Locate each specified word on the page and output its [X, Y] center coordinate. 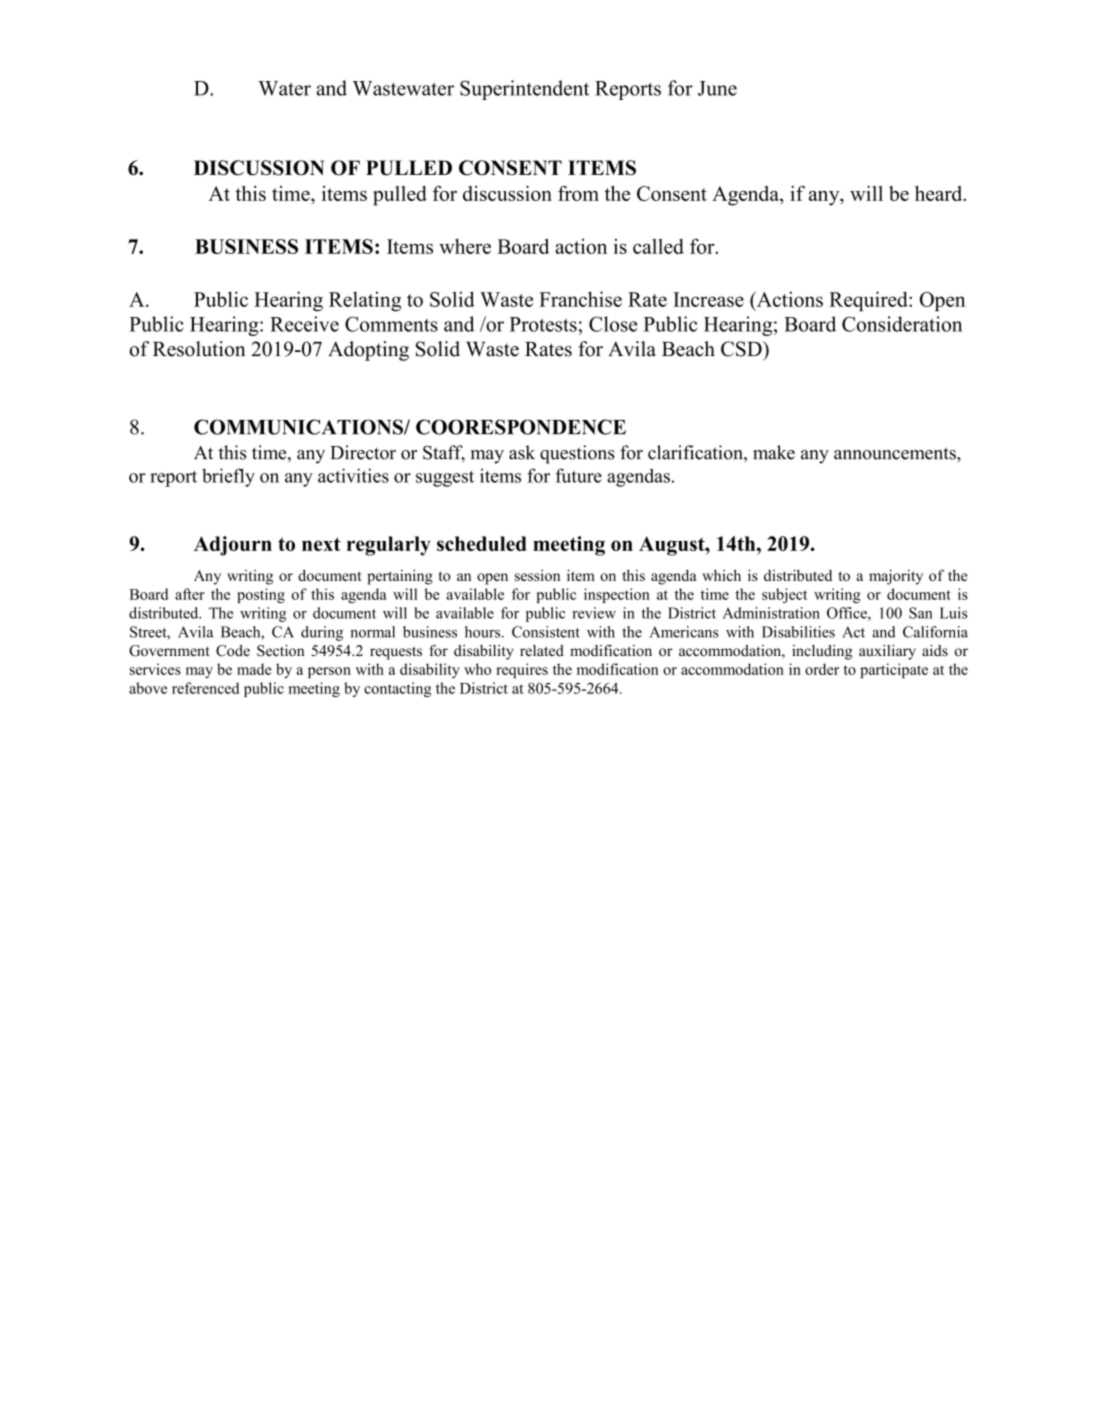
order [822, 669]
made [254, 669]
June [717, 88]
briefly [228, 477]
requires [522, 670]
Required [869, 301]
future [579, 475]
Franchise [580, 299]
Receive [304, 324]
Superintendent [524, 90]
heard [940, 193]
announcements [896, 453]
